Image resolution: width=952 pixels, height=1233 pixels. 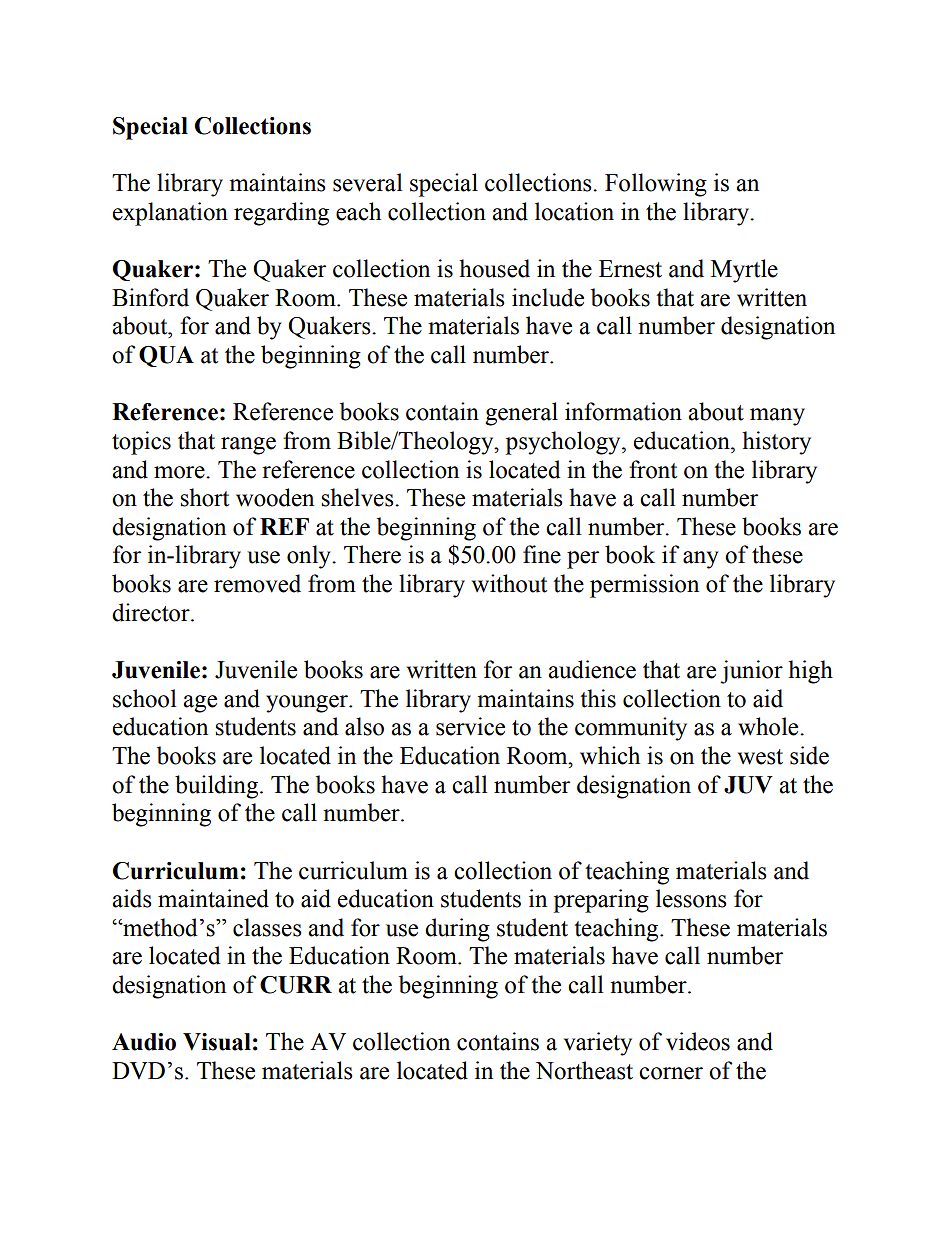 What do you see at coordinates (217, 1042) in the screenshot?
I see `Visual` at bounding box center [217, 1042].
